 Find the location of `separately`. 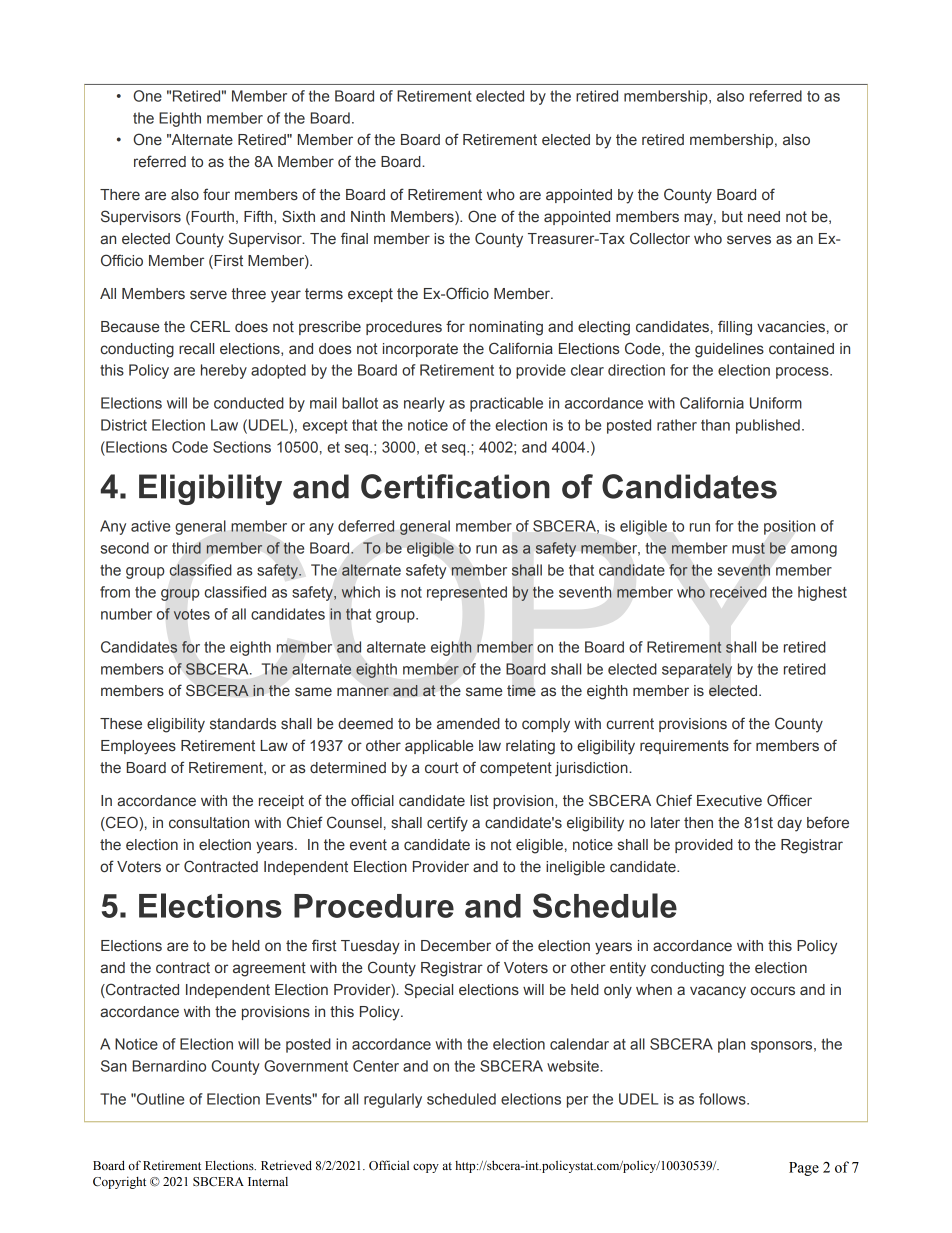

separately is located at coordinates (697, 670).
